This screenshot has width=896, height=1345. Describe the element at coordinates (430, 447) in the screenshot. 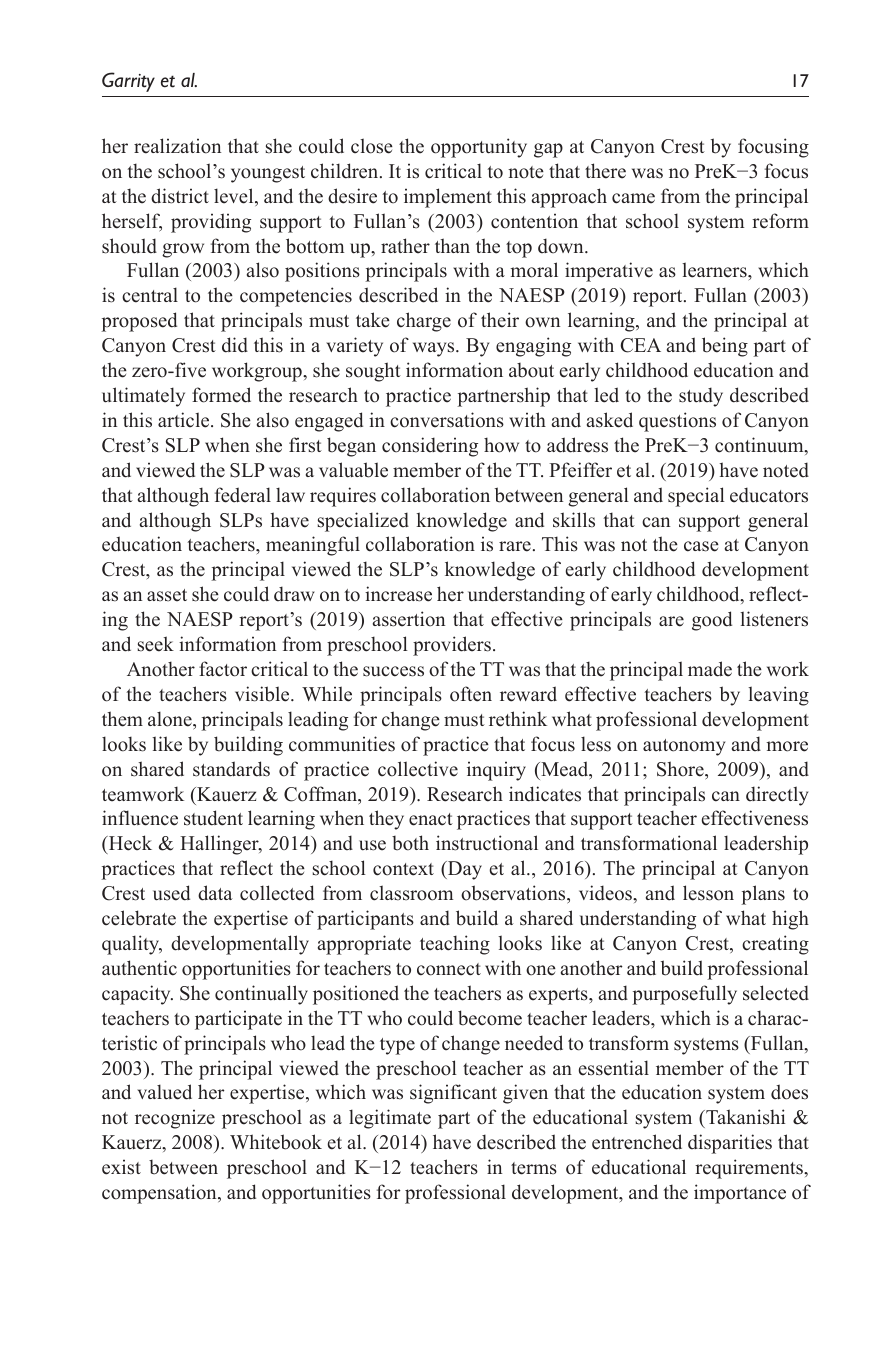

I see `considering` at that location.
